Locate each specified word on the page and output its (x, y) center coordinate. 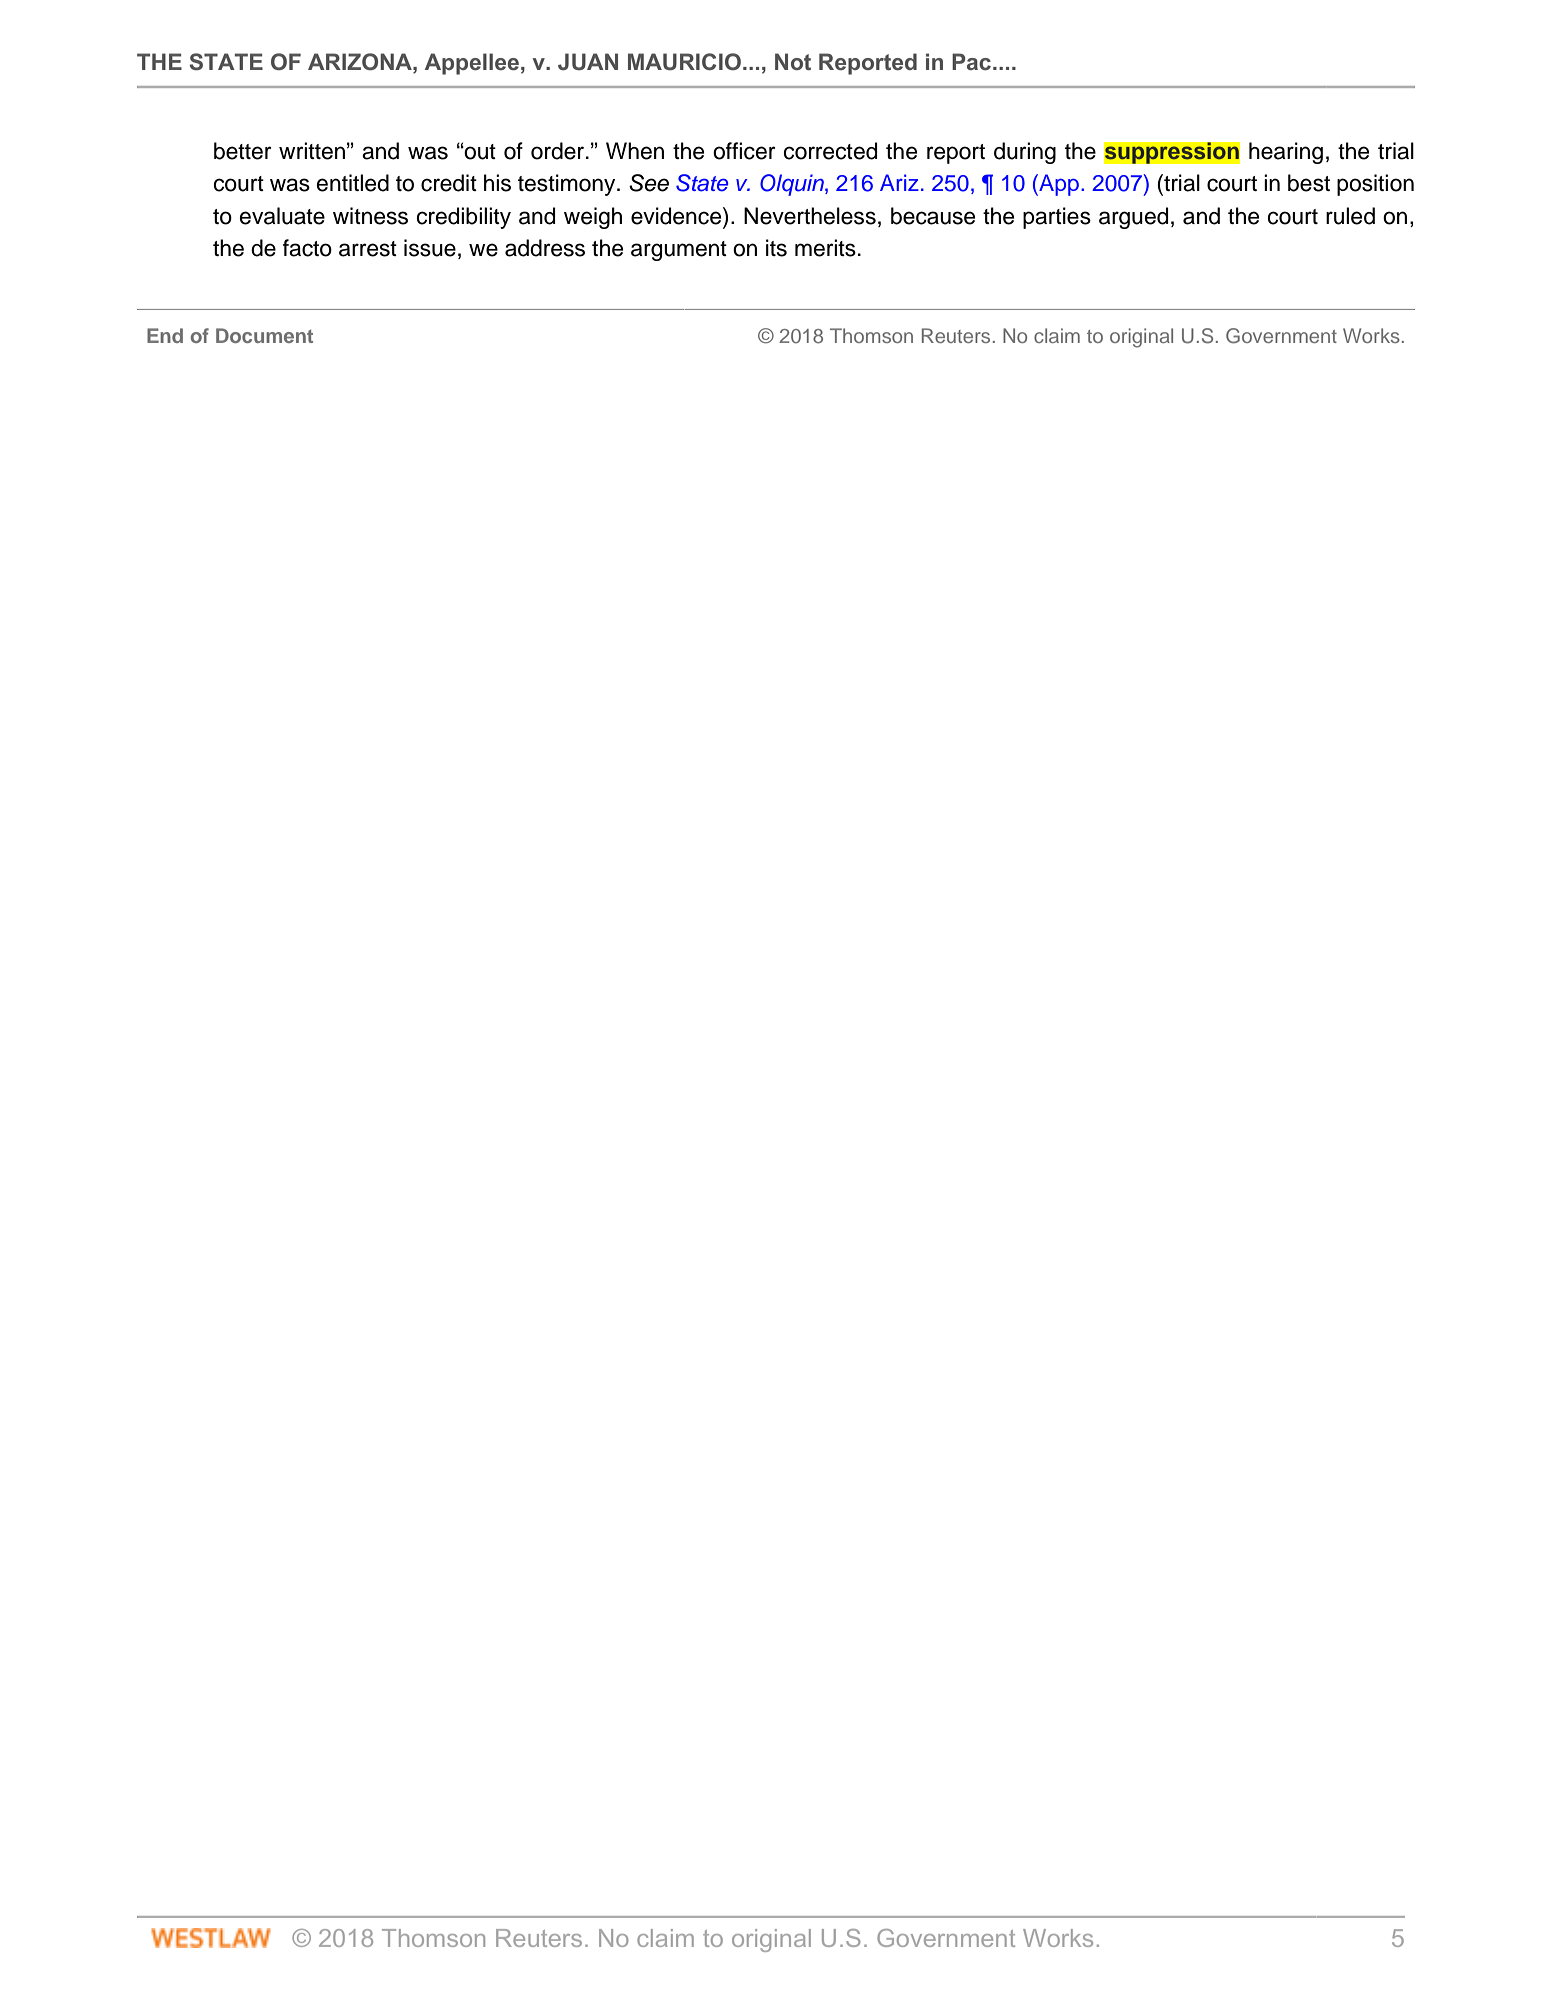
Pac (973, 61)
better (243, 151)
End (165, 335)
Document (264, 335)
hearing (1286, 153)
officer (744, 151)
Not (793, 61)
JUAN (588, 61)
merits (825, 248)
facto (307, 248)
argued (1133, 218)
